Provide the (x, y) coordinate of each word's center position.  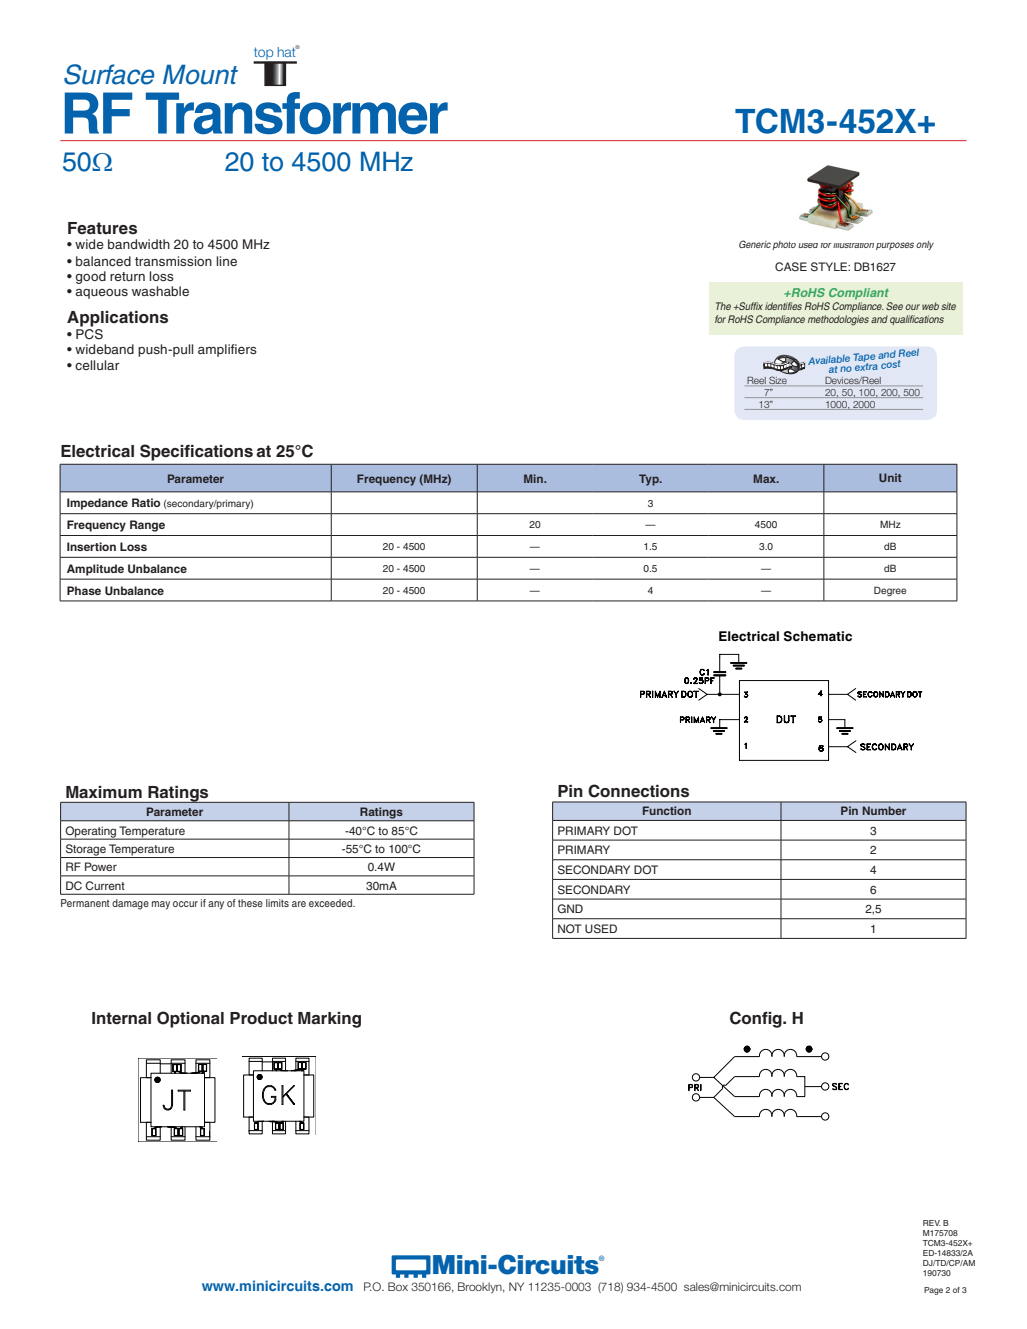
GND (570, 908)
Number (884, 810)
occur (185, 904)
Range (147, 526)
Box (398, 1286)
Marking (329, 1020)
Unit (890, 477)
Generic (755, 244)
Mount (200, 74)
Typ (650, 480)
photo (784, 245)
